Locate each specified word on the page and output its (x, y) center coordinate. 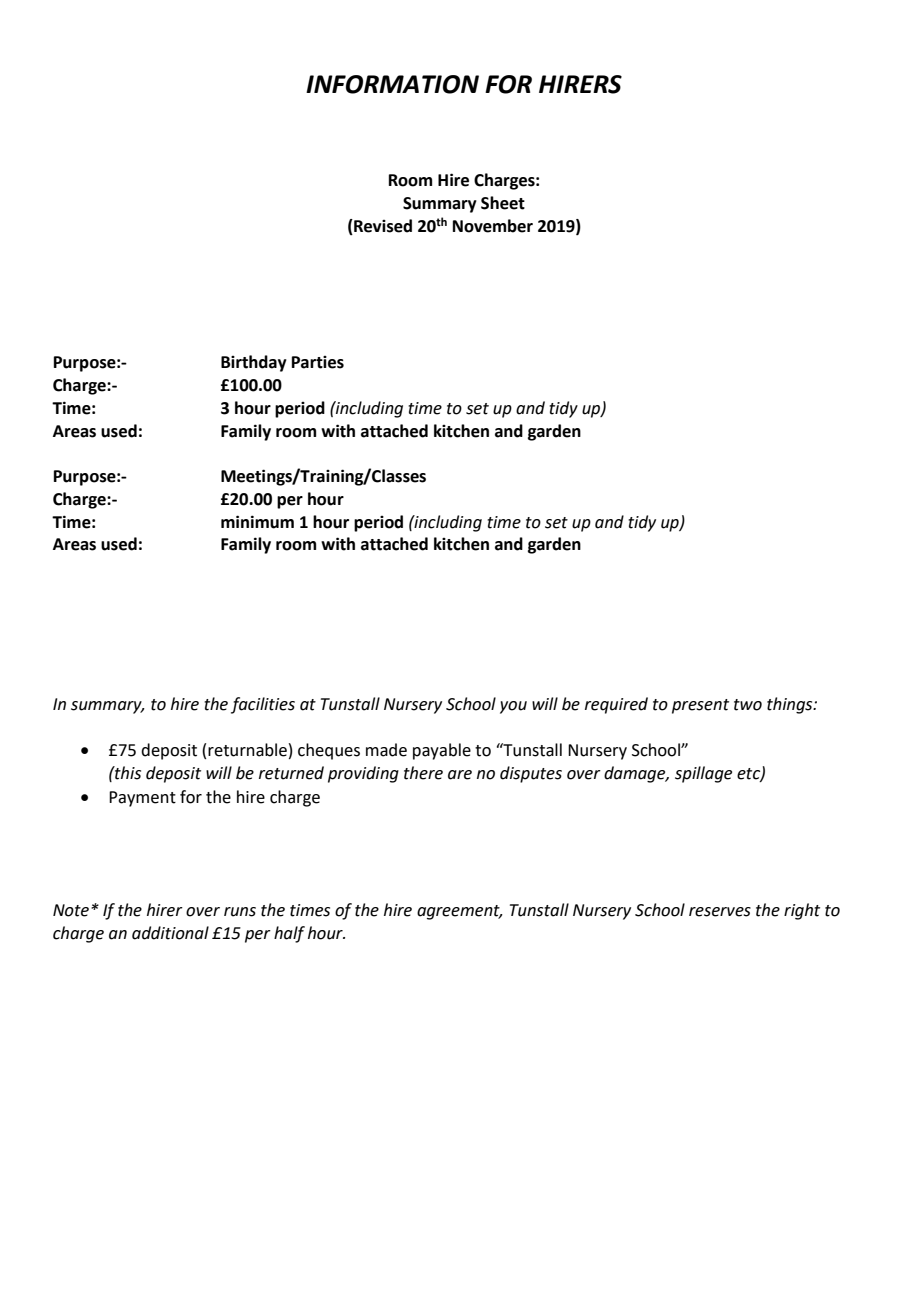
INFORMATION (392, 84)
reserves (720, 912)
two (748, 705)
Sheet (503, 203)
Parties (318, 362)
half (289, 934)
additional (170, 933)
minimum (257, 522)
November (493, 226)
